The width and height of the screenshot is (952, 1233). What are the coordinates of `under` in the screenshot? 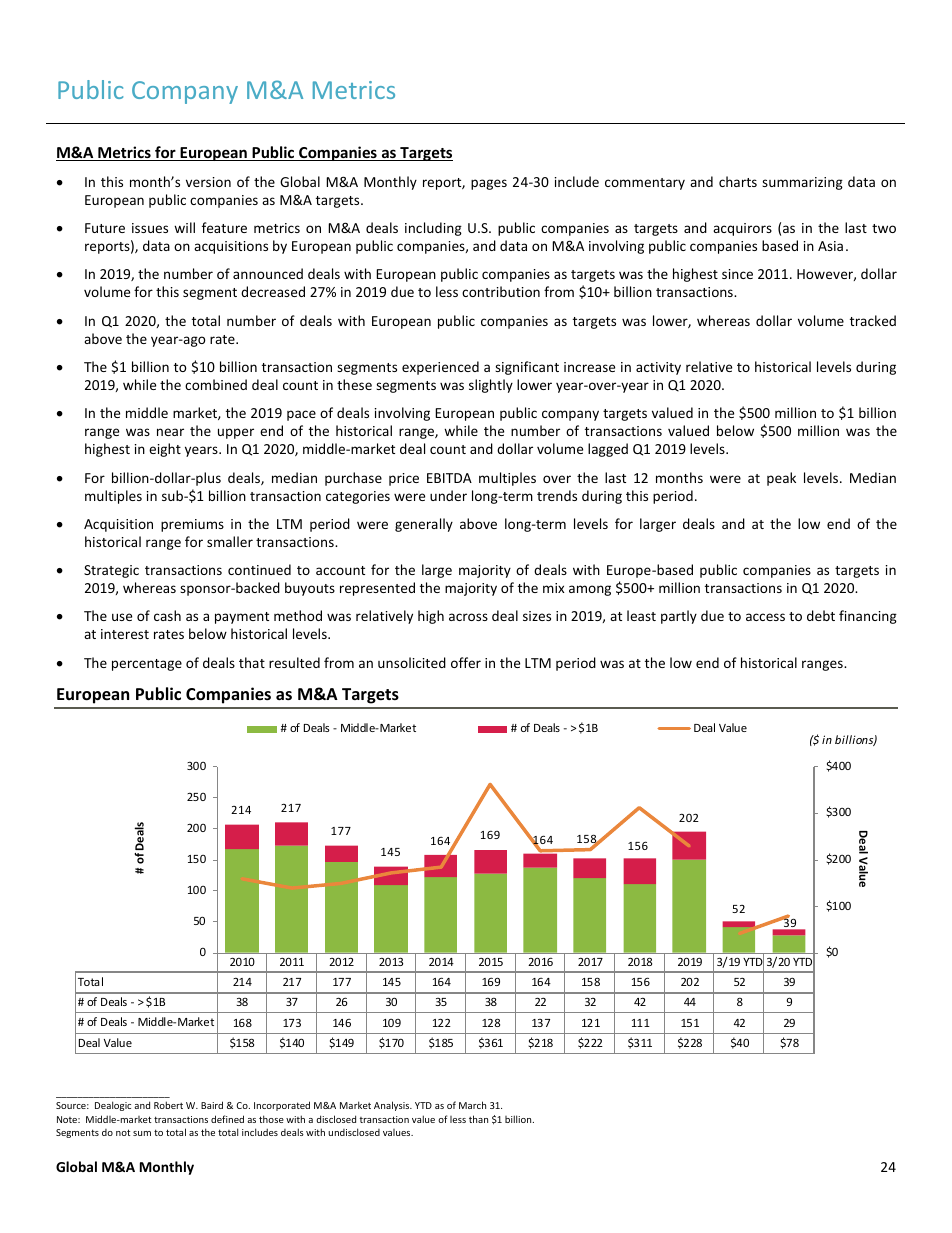 It's located at (448, 495).
